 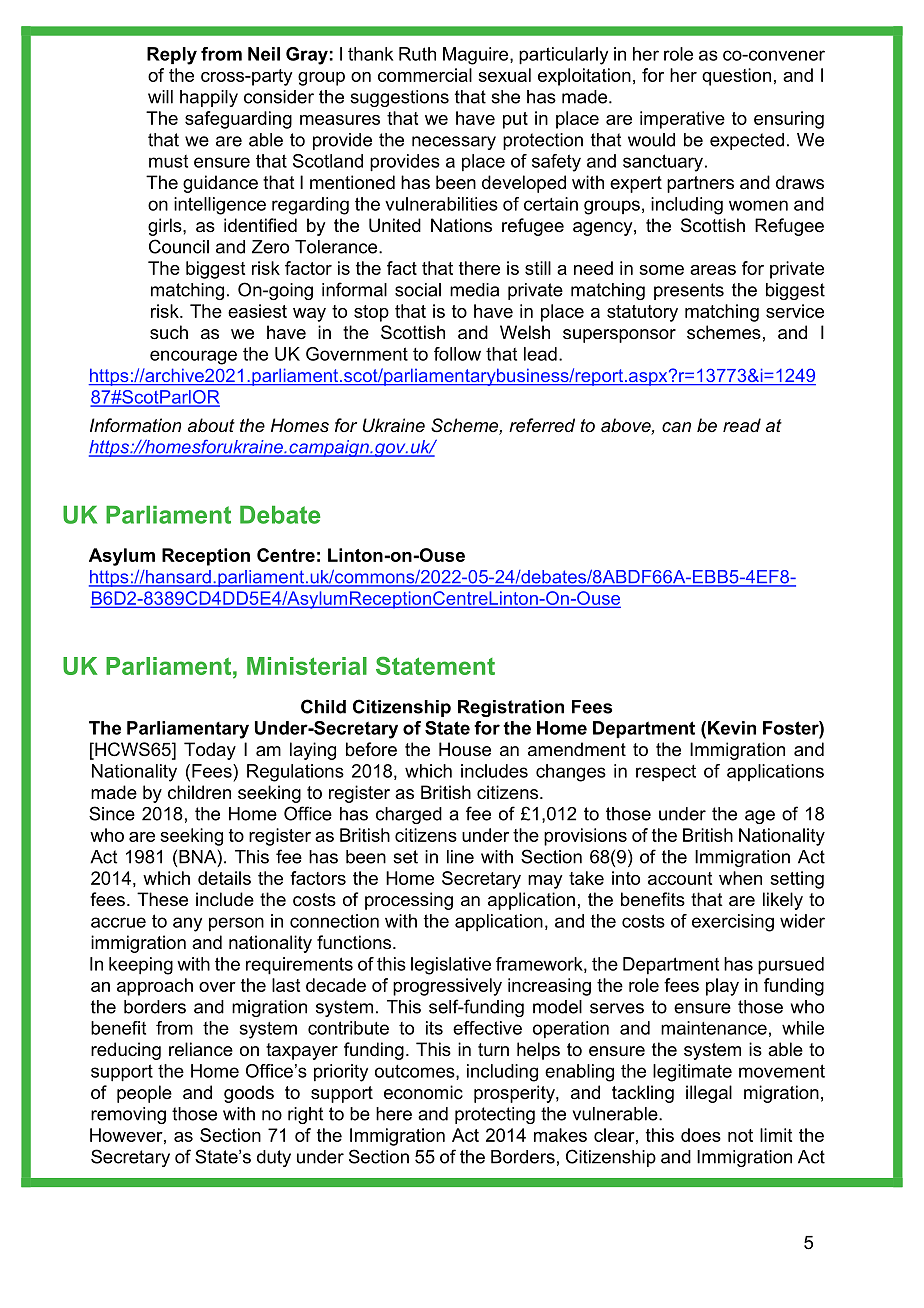 What do you see at coordinates (425, 75) in the page?
I see `commercial` at bounding box center [425, 75].
